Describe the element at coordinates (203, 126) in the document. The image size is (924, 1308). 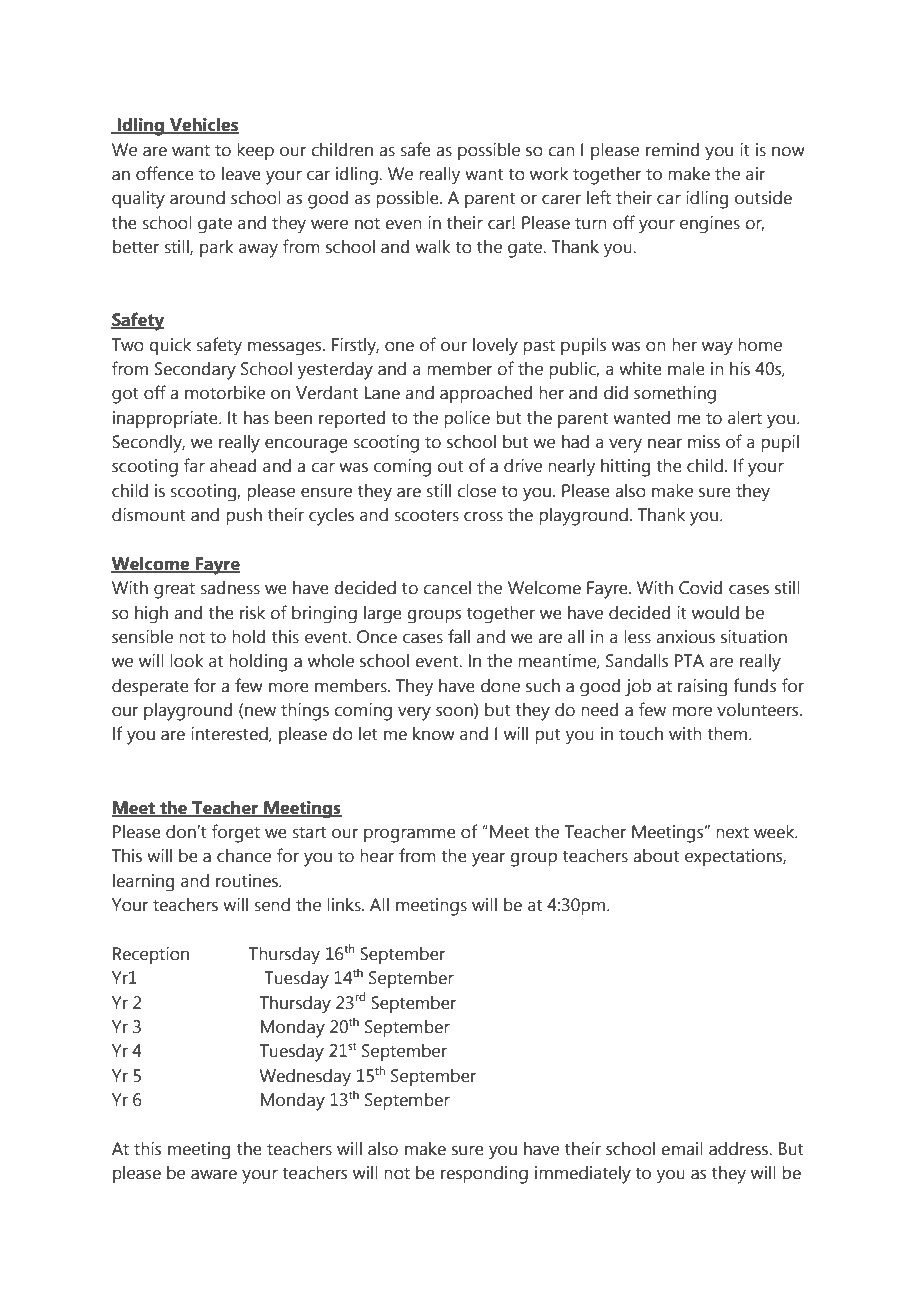
I see `Vehicles` at that location.
